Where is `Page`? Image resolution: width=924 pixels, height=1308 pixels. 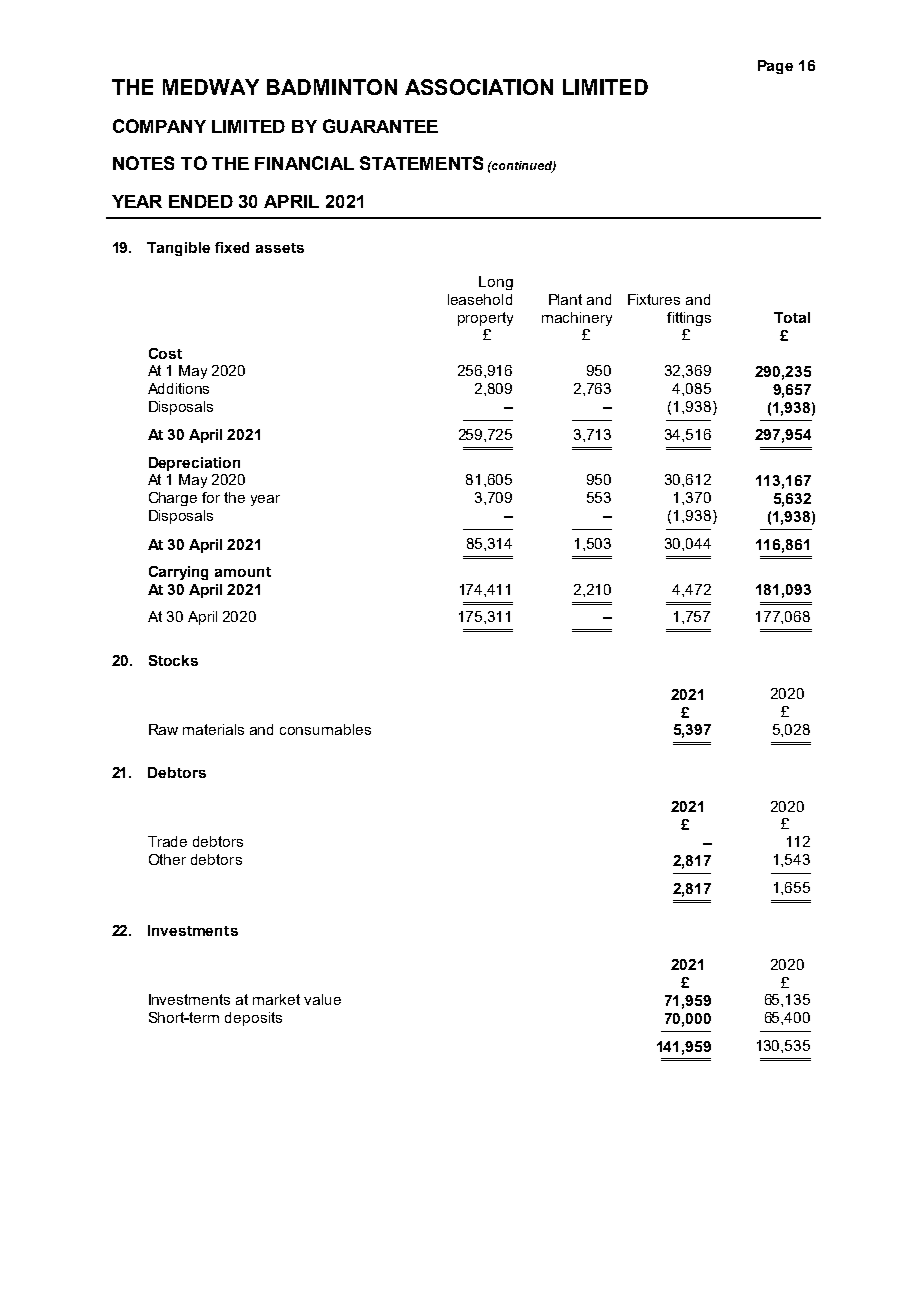
Page is located at coordinates (775, 67).
